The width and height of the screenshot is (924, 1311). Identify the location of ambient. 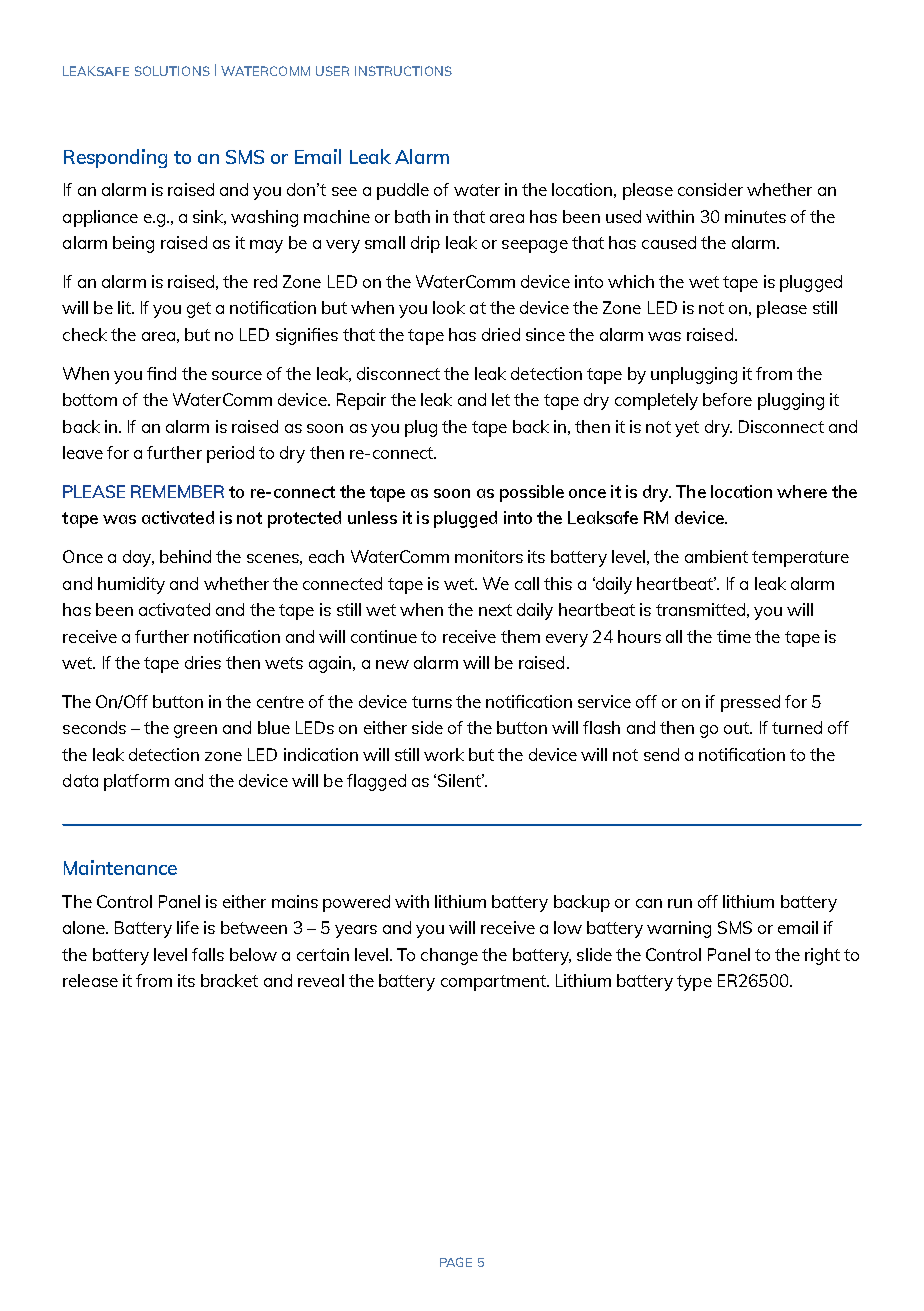
(716, 556).
